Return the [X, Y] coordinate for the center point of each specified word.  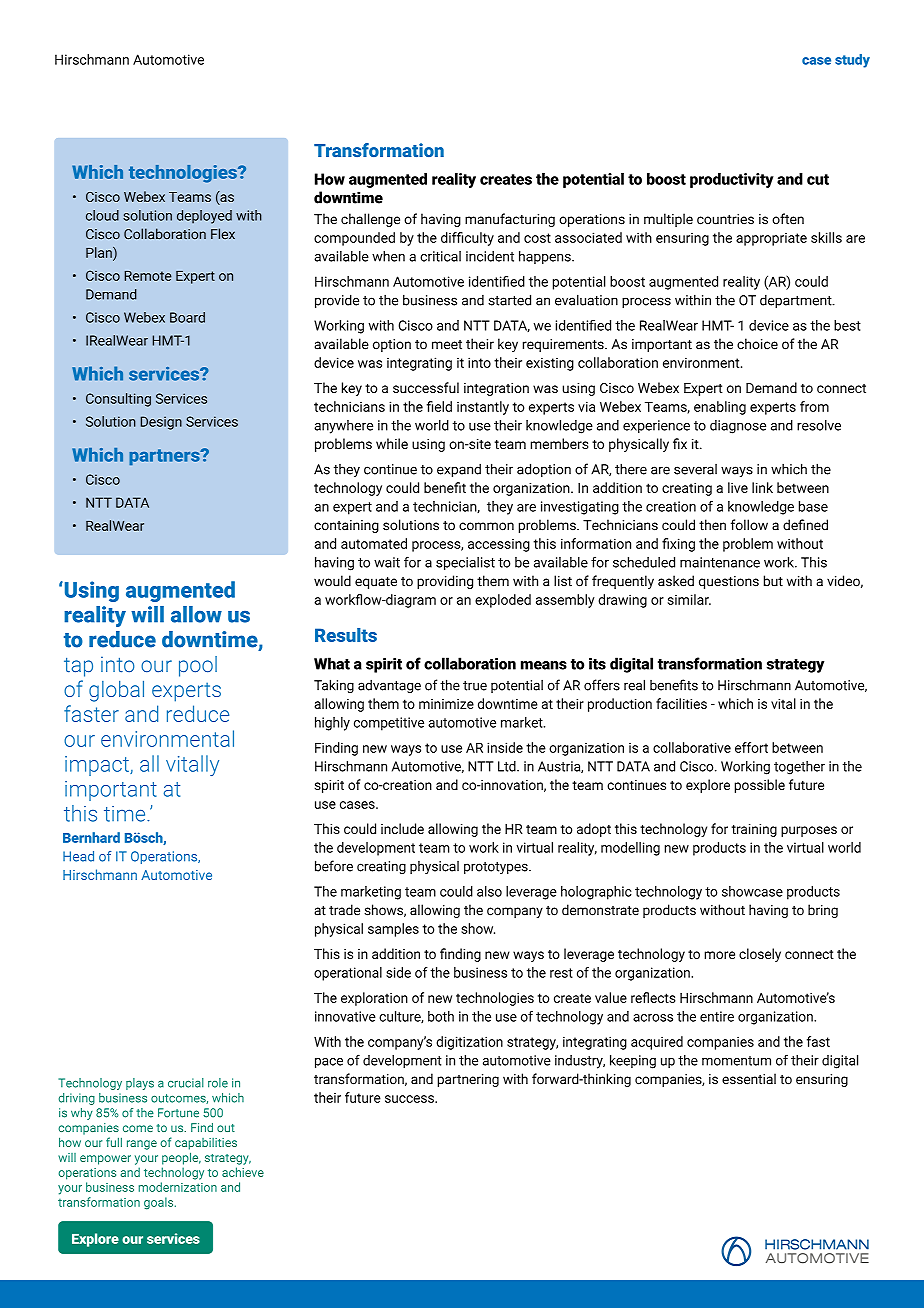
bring [823, 911]
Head [78, 856]
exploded [503, 601]
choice [757, 344]
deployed [204, 217]
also [489, 891]
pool [198, 666]
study [852, 61]
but [773, 581]
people [181, 1158]
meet [447, 345]
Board [187, 317]
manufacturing [510, 220]
